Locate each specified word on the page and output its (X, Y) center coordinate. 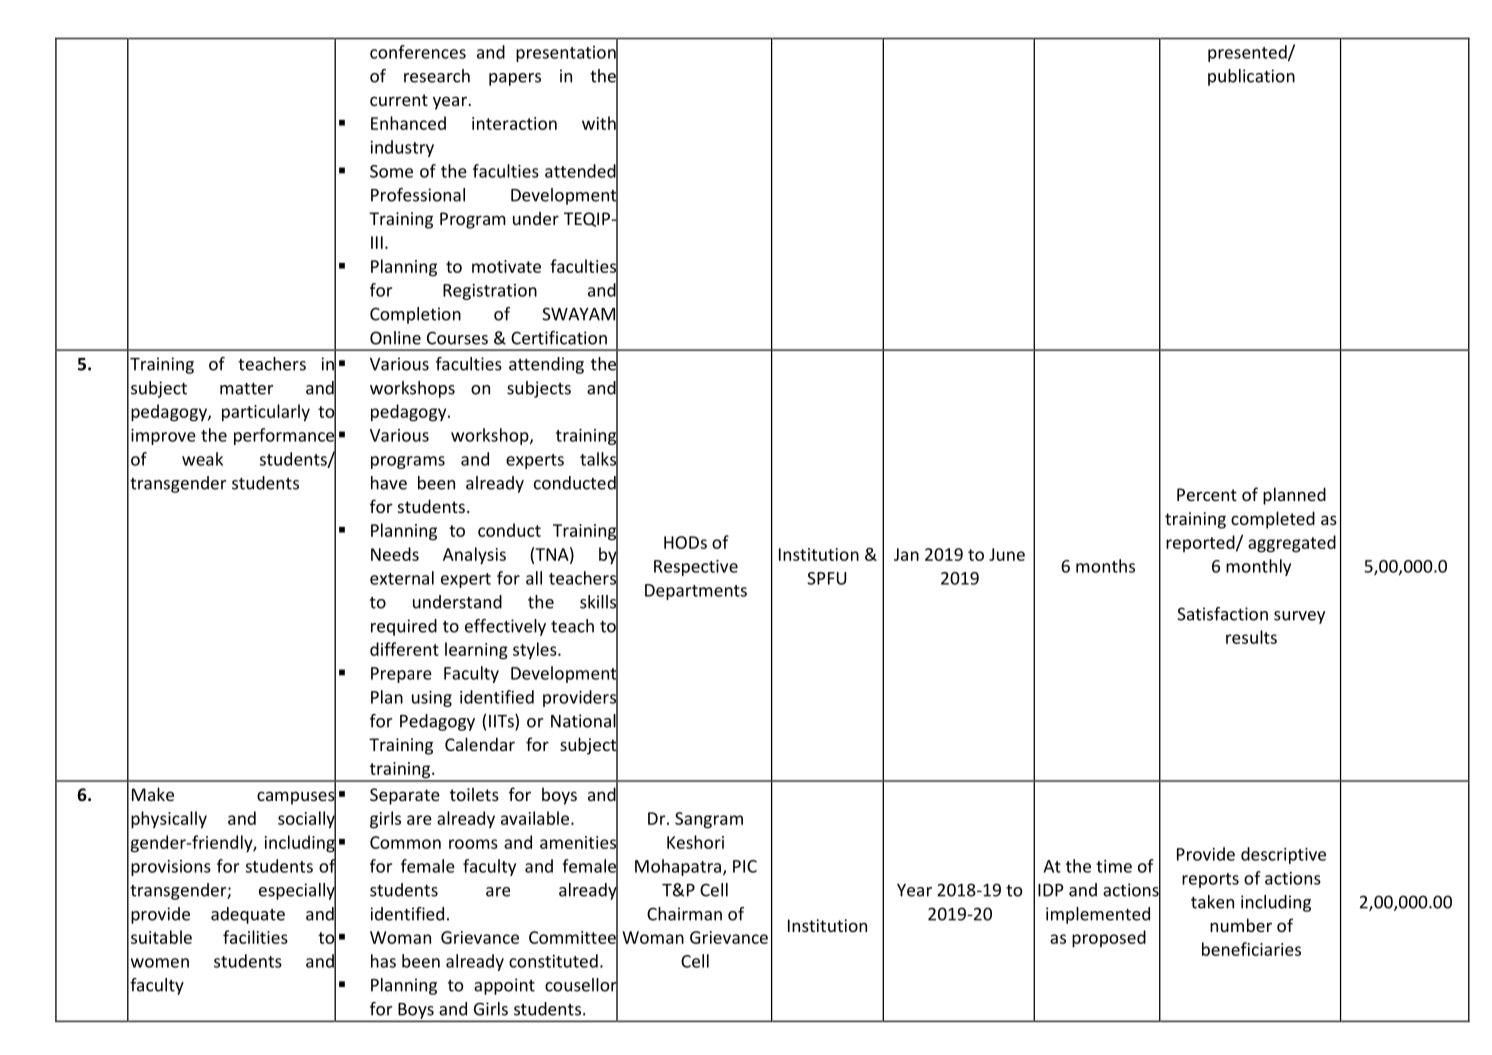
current (399, 100)
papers (515, 79)
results (1251, 637)
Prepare (401, 675)
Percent (1207, 494)
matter (246, 389)
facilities (255, 937)
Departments (696, 592)
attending (546, 365)
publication (1251, 77)
